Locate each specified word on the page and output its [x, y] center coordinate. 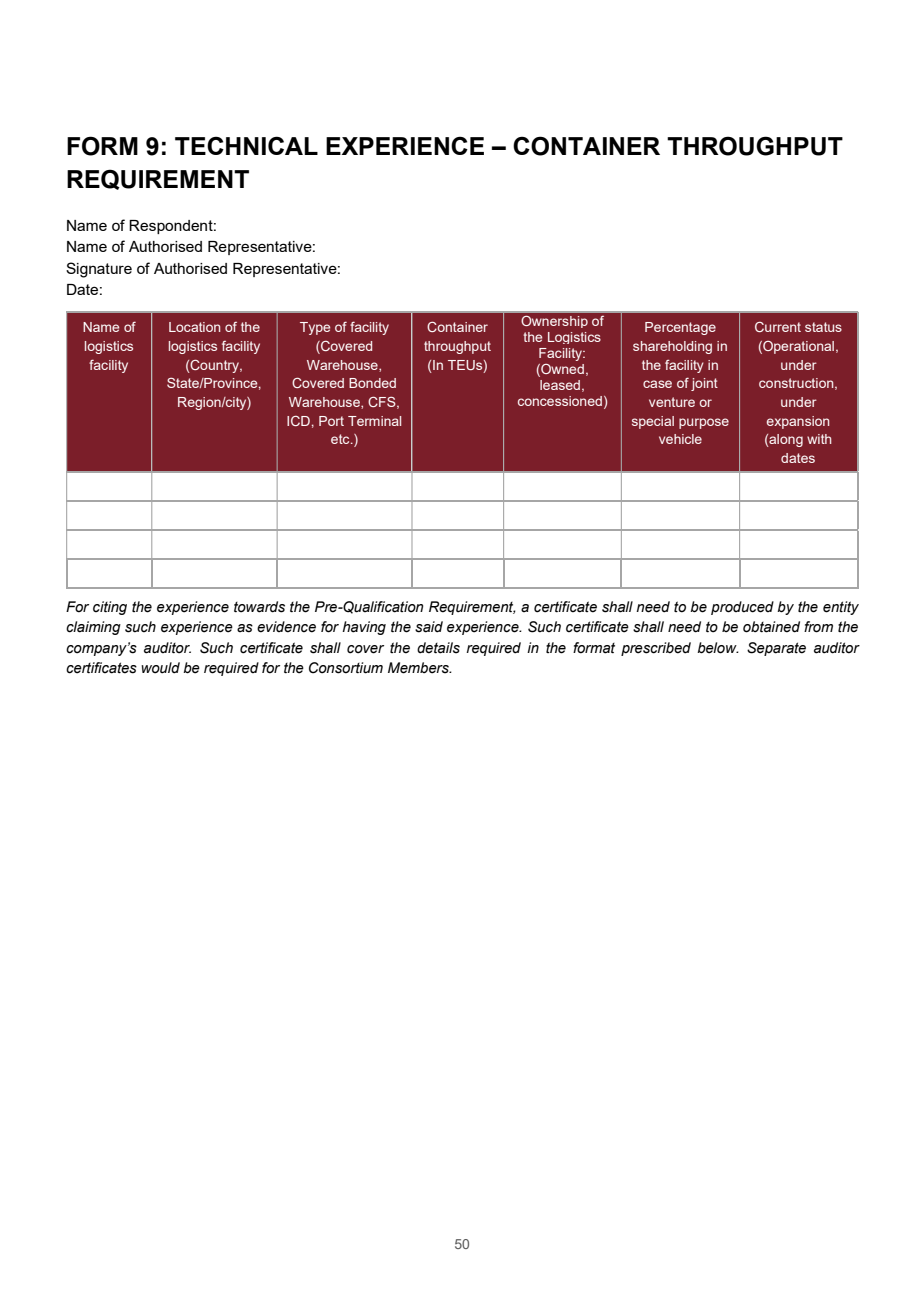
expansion [798, 422]
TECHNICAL [246, 145]
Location [194, 327]
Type [315, 328]
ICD [298, 421]
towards [259, 607]
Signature [99, 270]
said [429, 627]
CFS [383, 402]
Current [778, 327]
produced [742, 608]
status [823, 327]
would [160, 668]
